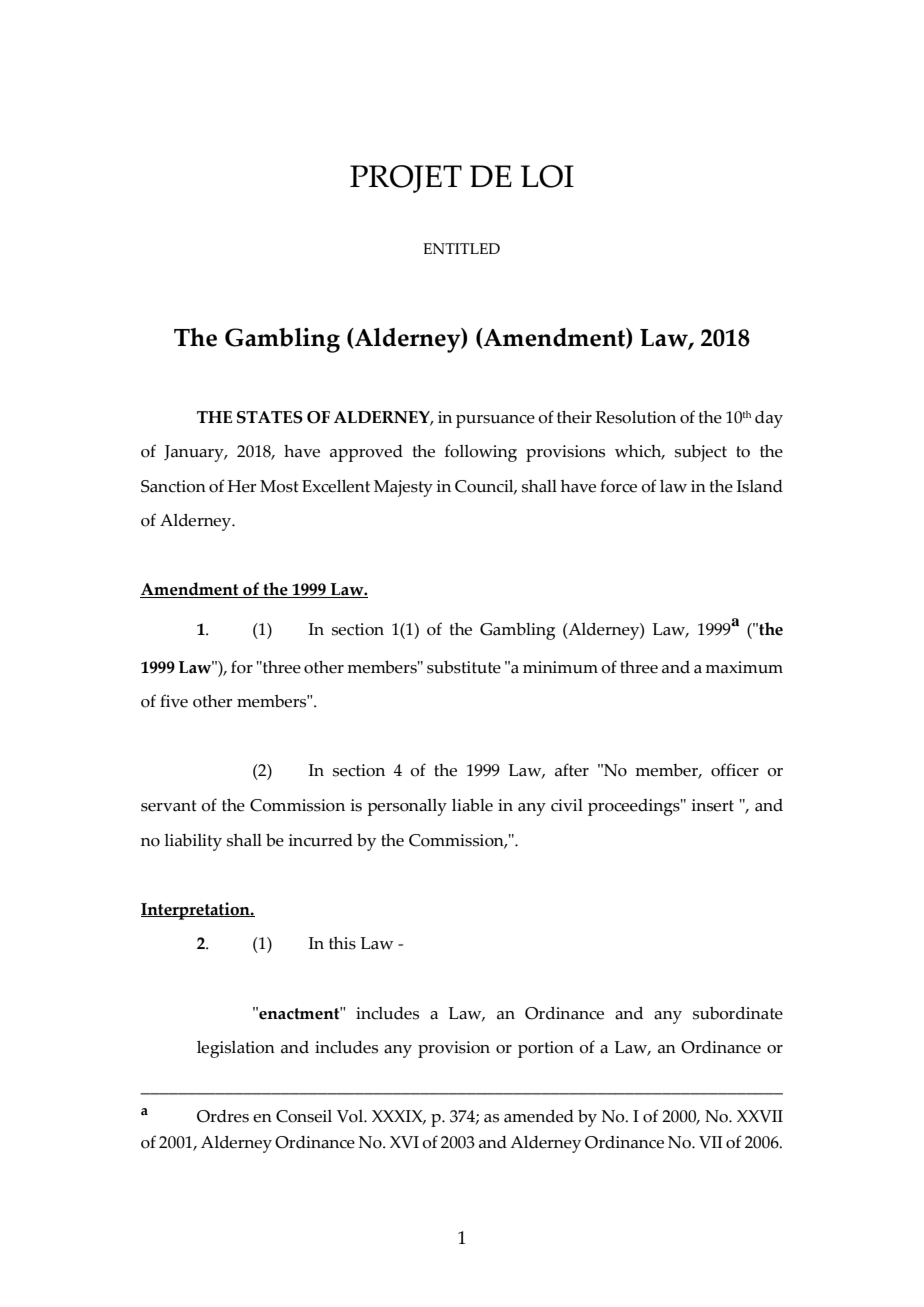  What do you see at coordinates (701, 453) in the image?
I see `subject` at bounding box center [701, 453].
